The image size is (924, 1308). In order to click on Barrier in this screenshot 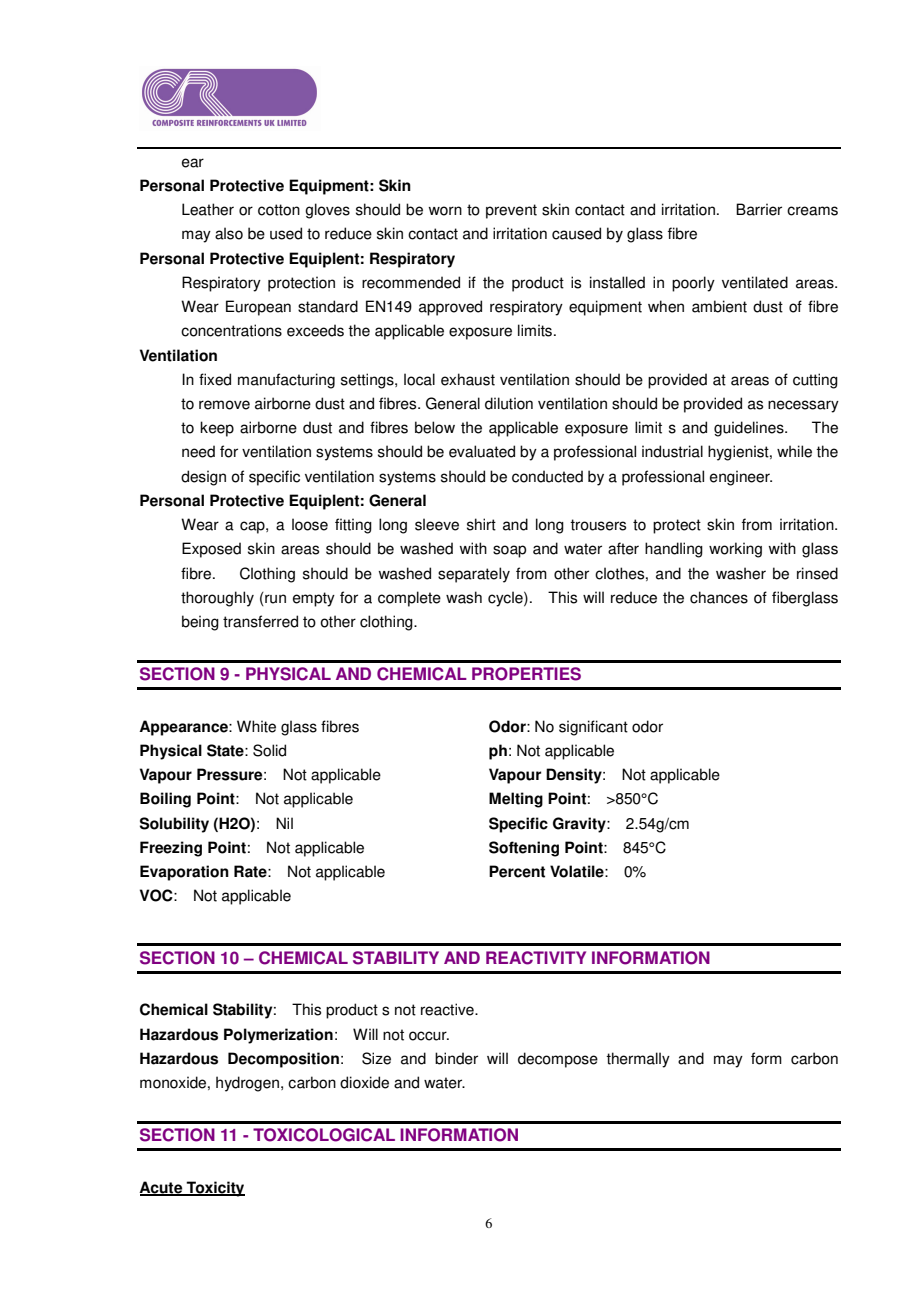, I will do `click(759, 209)`.
